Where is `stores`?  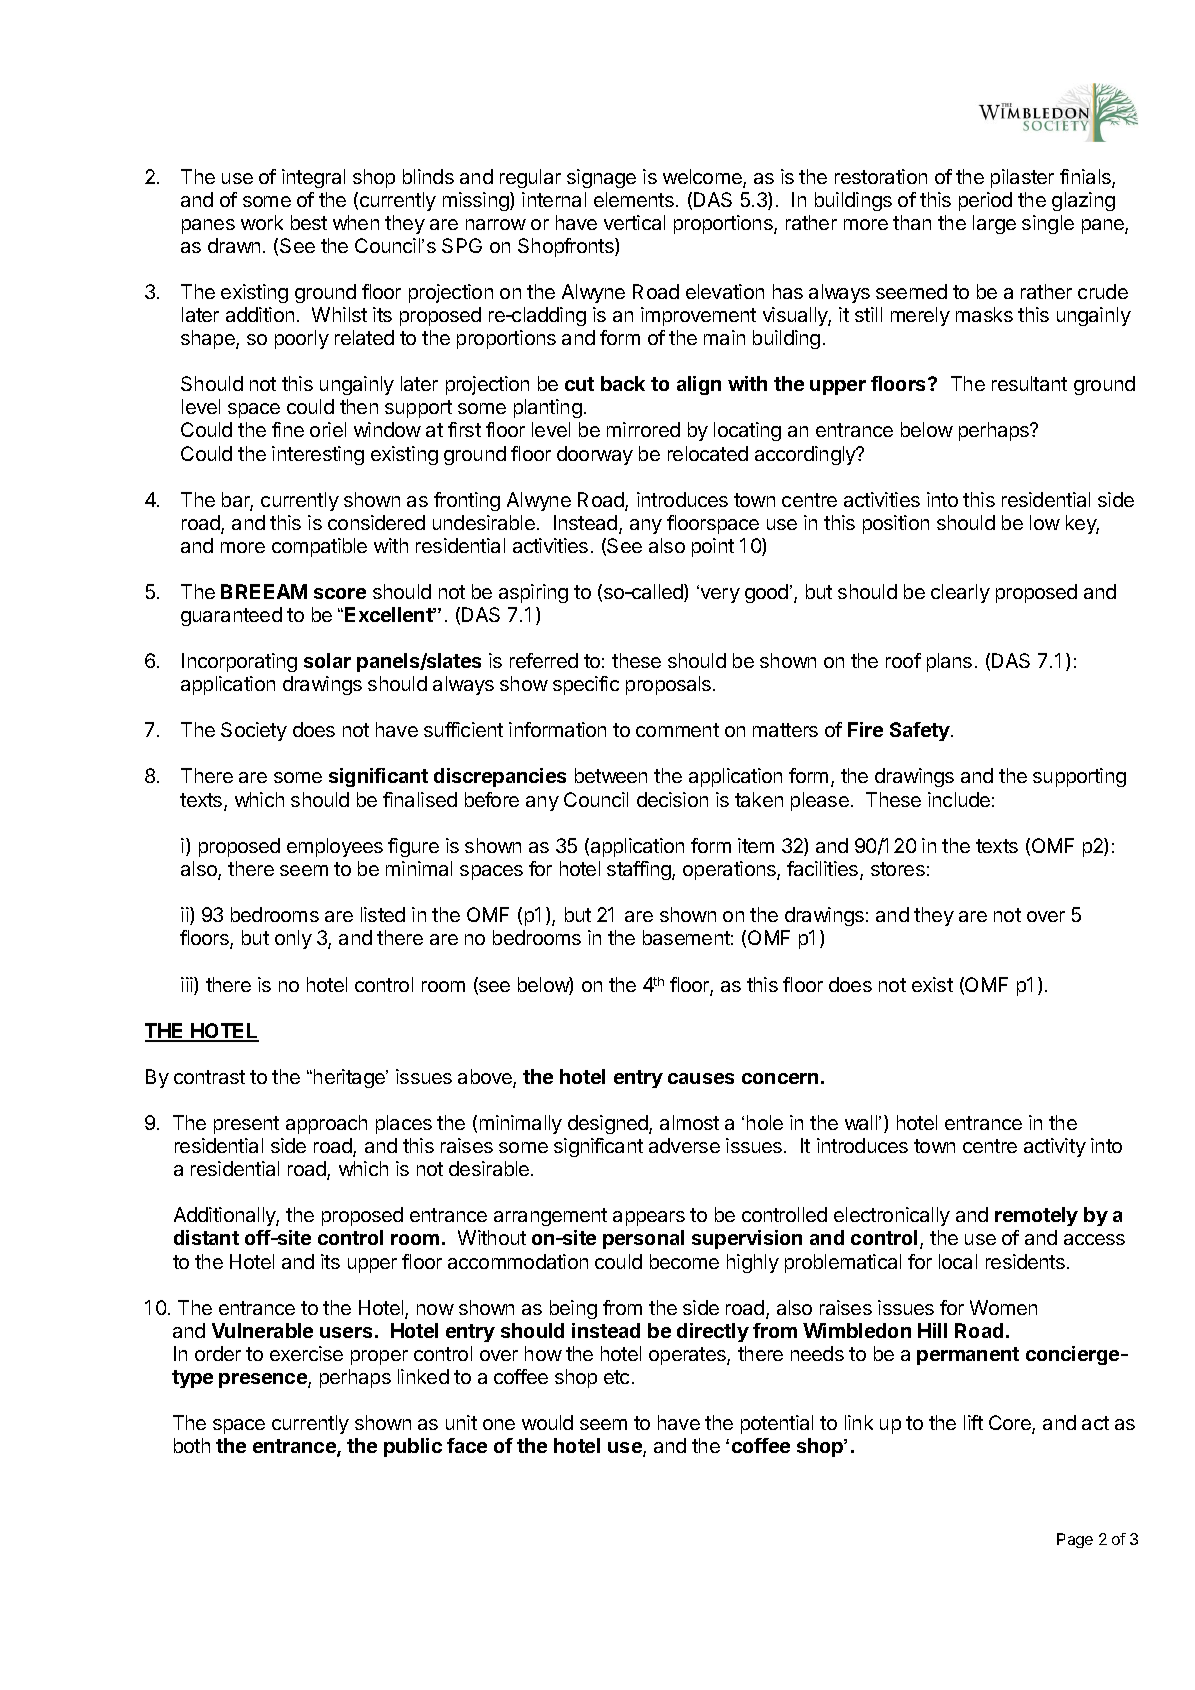 stores is located at coordinates (898, 869).
